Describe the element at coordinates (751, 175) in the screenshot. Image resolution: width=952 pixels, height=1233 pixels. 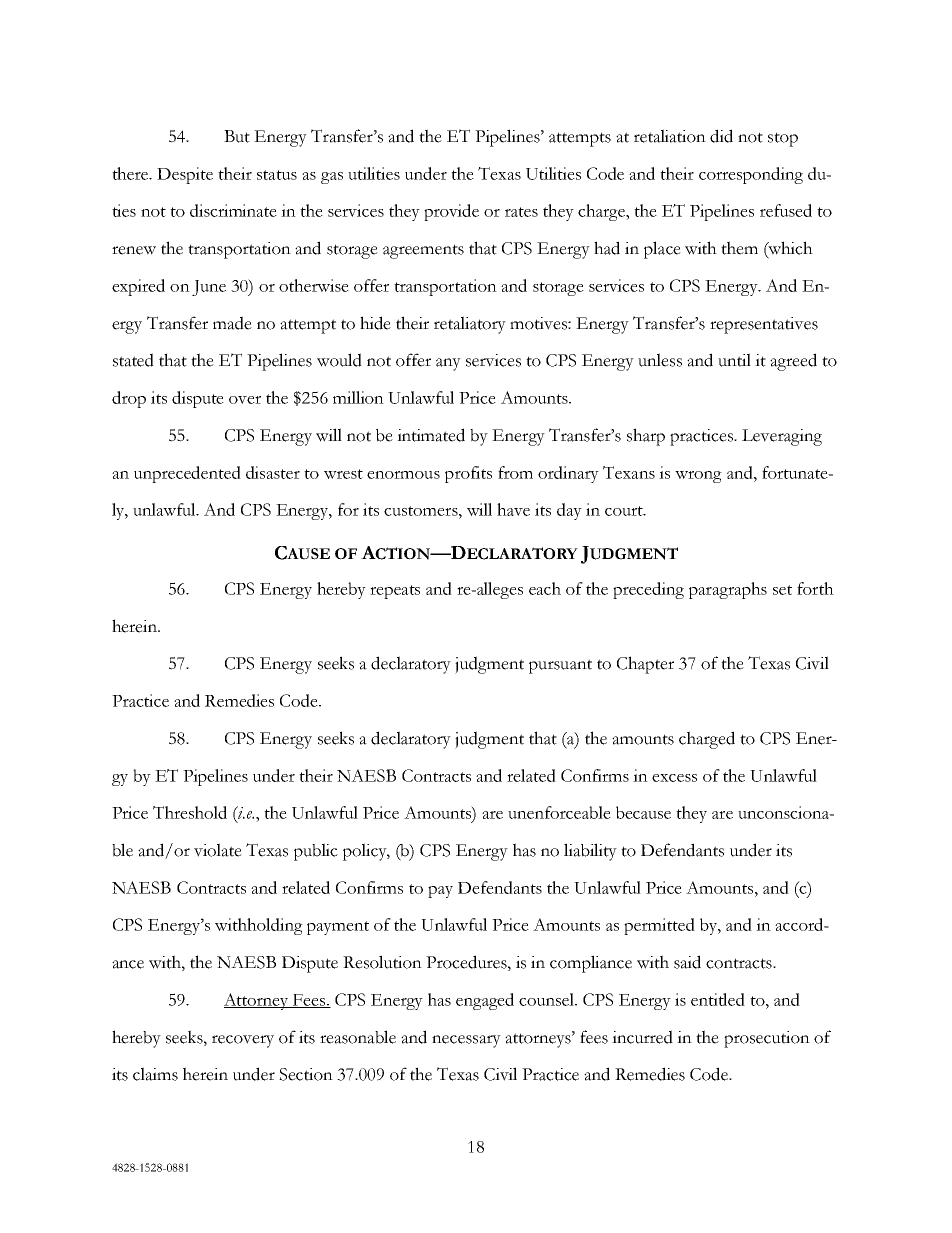
I see `corresponding` at that location.
